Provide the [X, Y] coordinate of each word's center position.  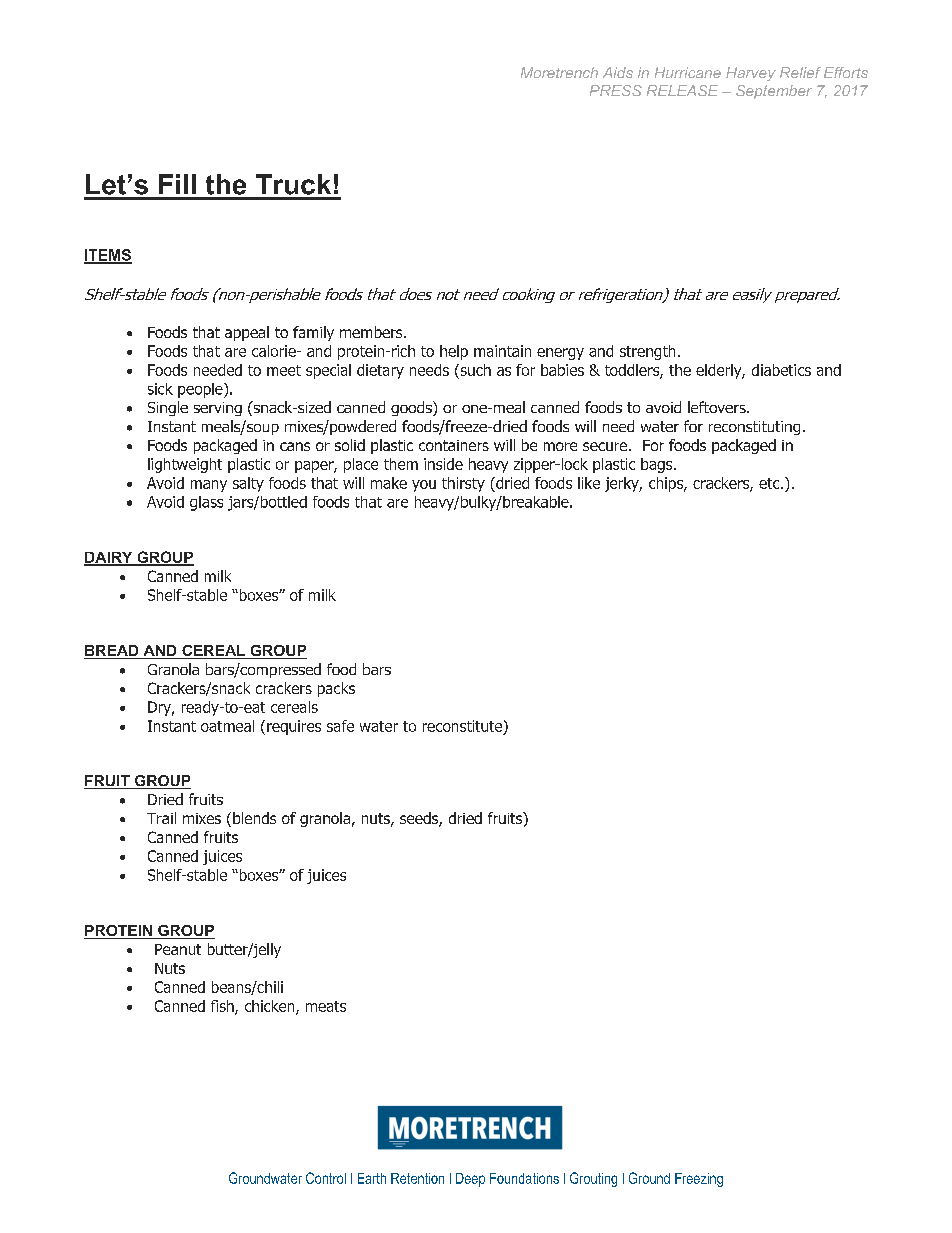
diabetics [781, 370]
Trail [161, 818]
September [774, 92]
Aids [618, 72]
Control [326, 1178]
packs [336, 689]
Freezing [699, 1180]
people [201, 390]
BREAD [112, 652]
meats [326, 1006]
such [474, 370]
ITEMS [108, 256]
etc [770, 483]
